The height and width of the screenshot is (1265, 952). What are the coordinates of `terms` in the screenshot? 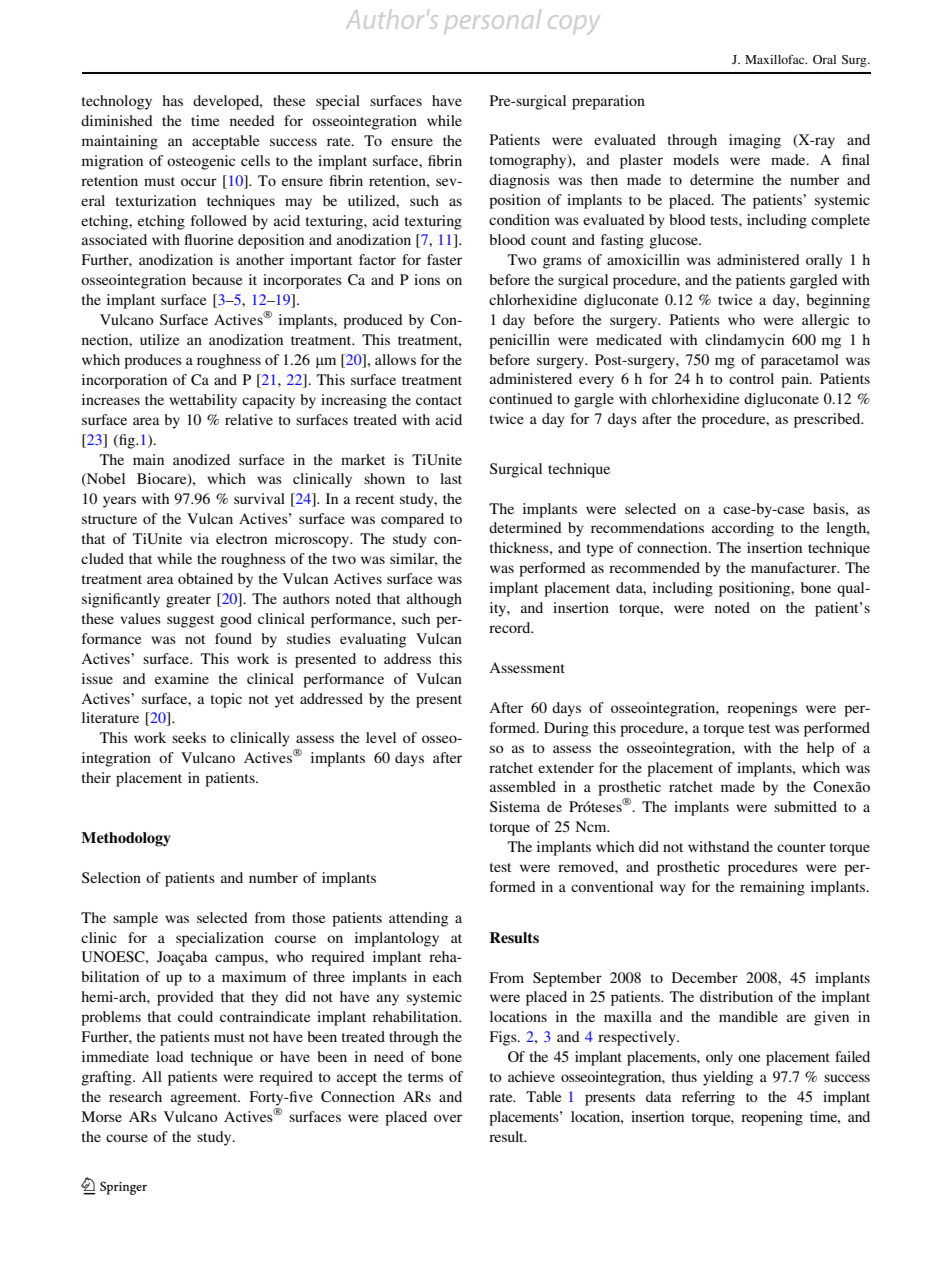 It's located at (425, 1077).
